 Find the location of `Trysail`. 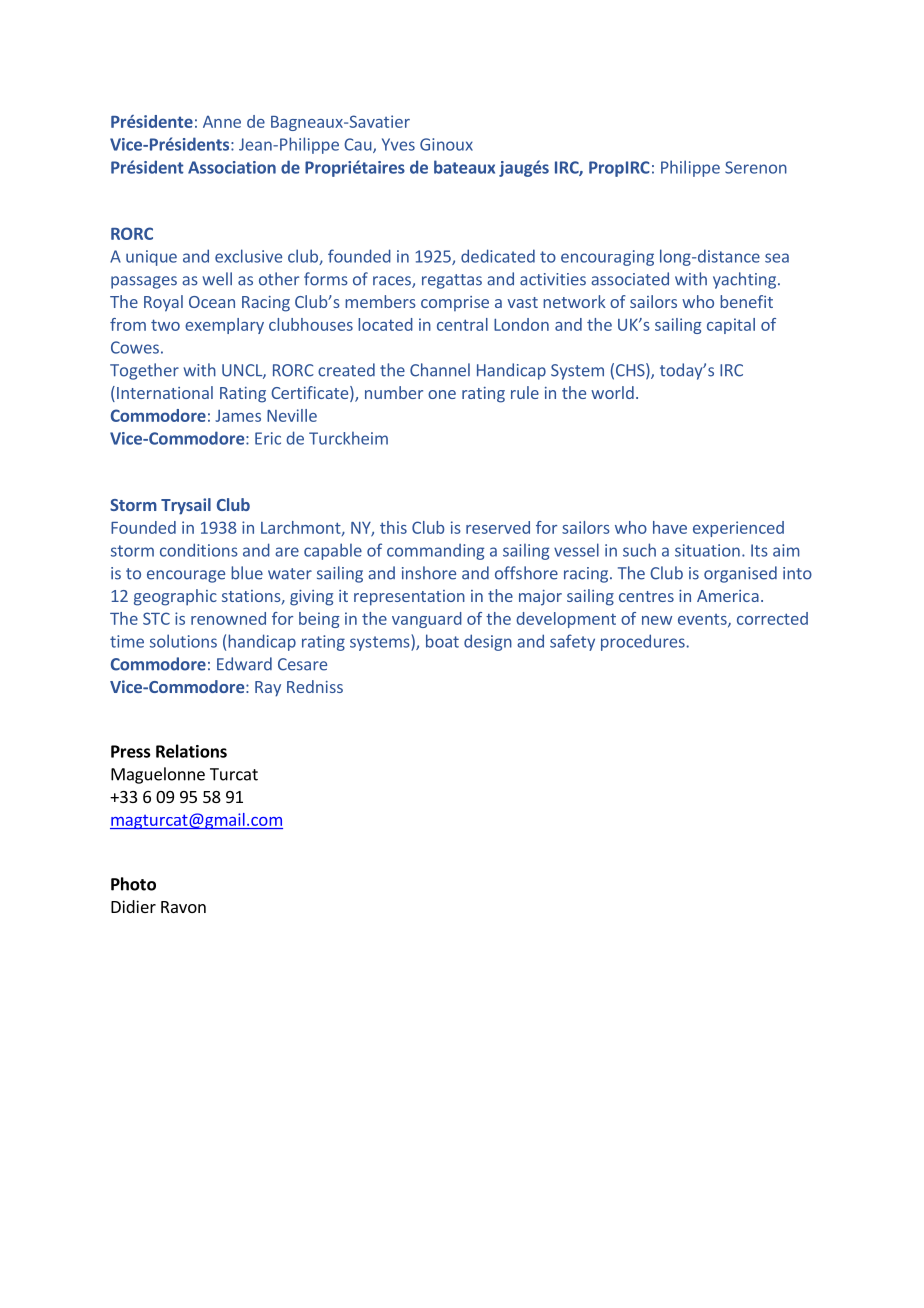

Trysail is located at coordinates (186, 506).
